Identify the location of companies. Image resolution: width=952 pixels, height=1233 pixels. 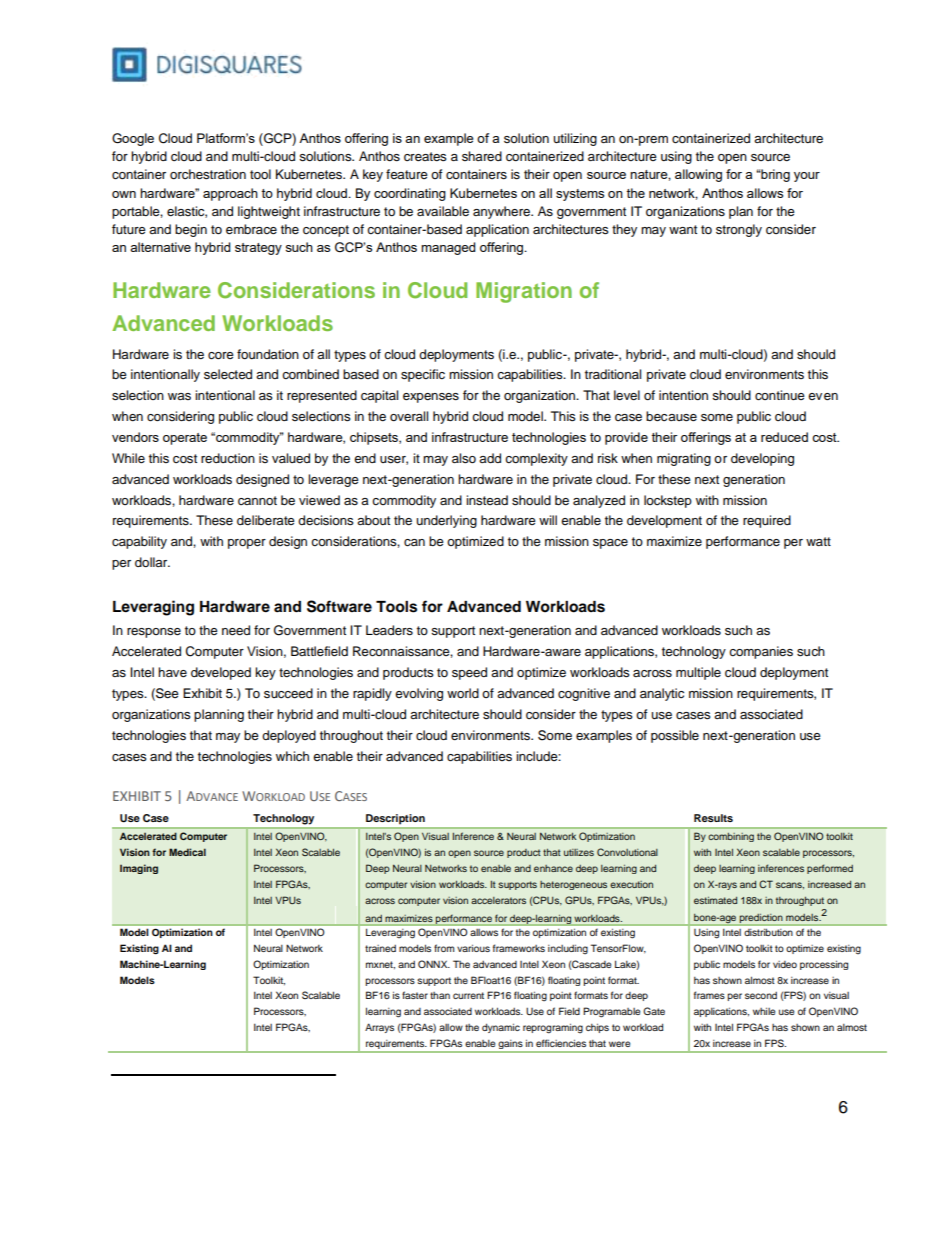
(761, 652).
